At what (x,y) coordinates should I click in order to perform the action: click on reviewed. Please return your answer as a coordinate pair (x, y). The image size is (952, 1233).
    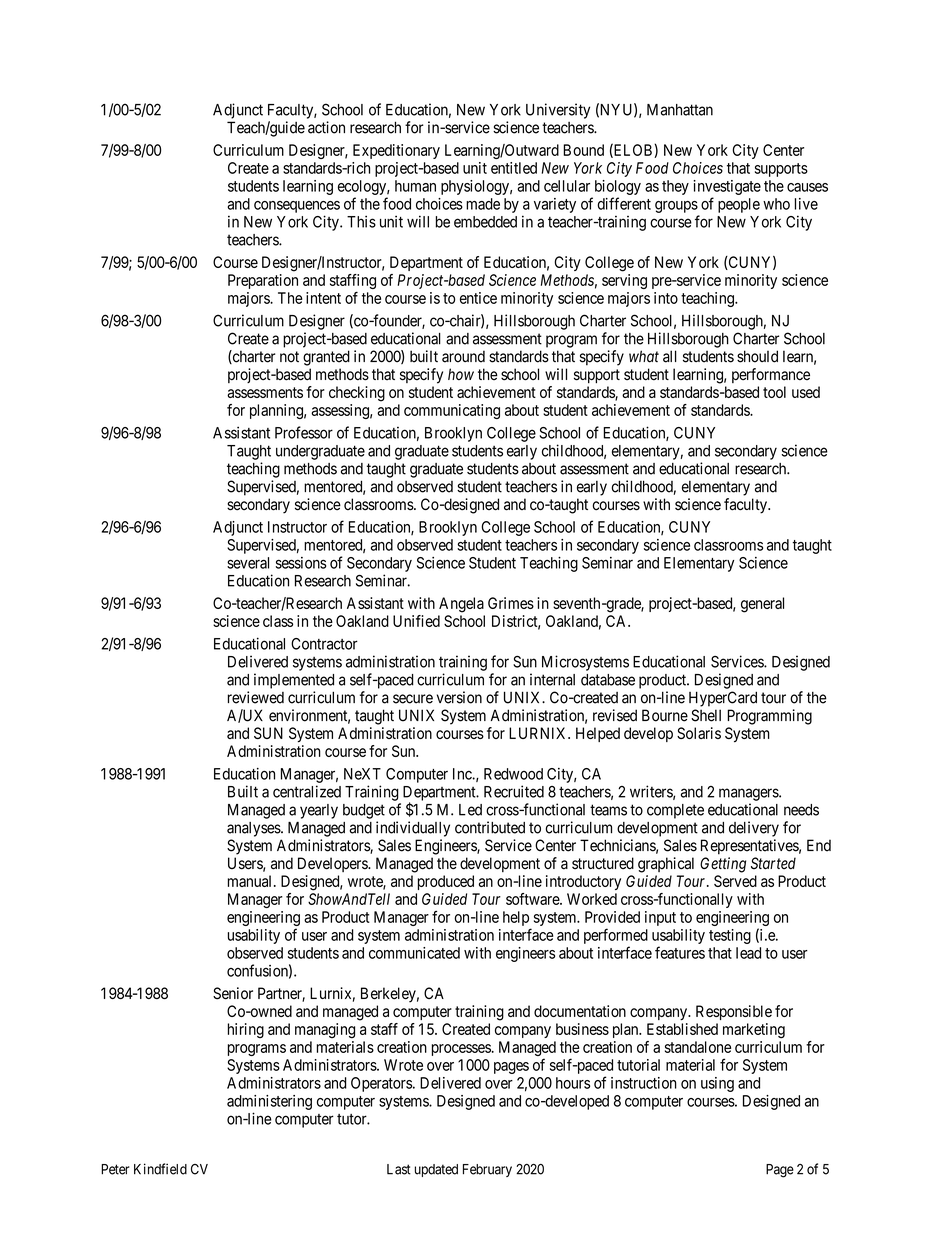
    Looking at the image, I should click on (256, 697).
